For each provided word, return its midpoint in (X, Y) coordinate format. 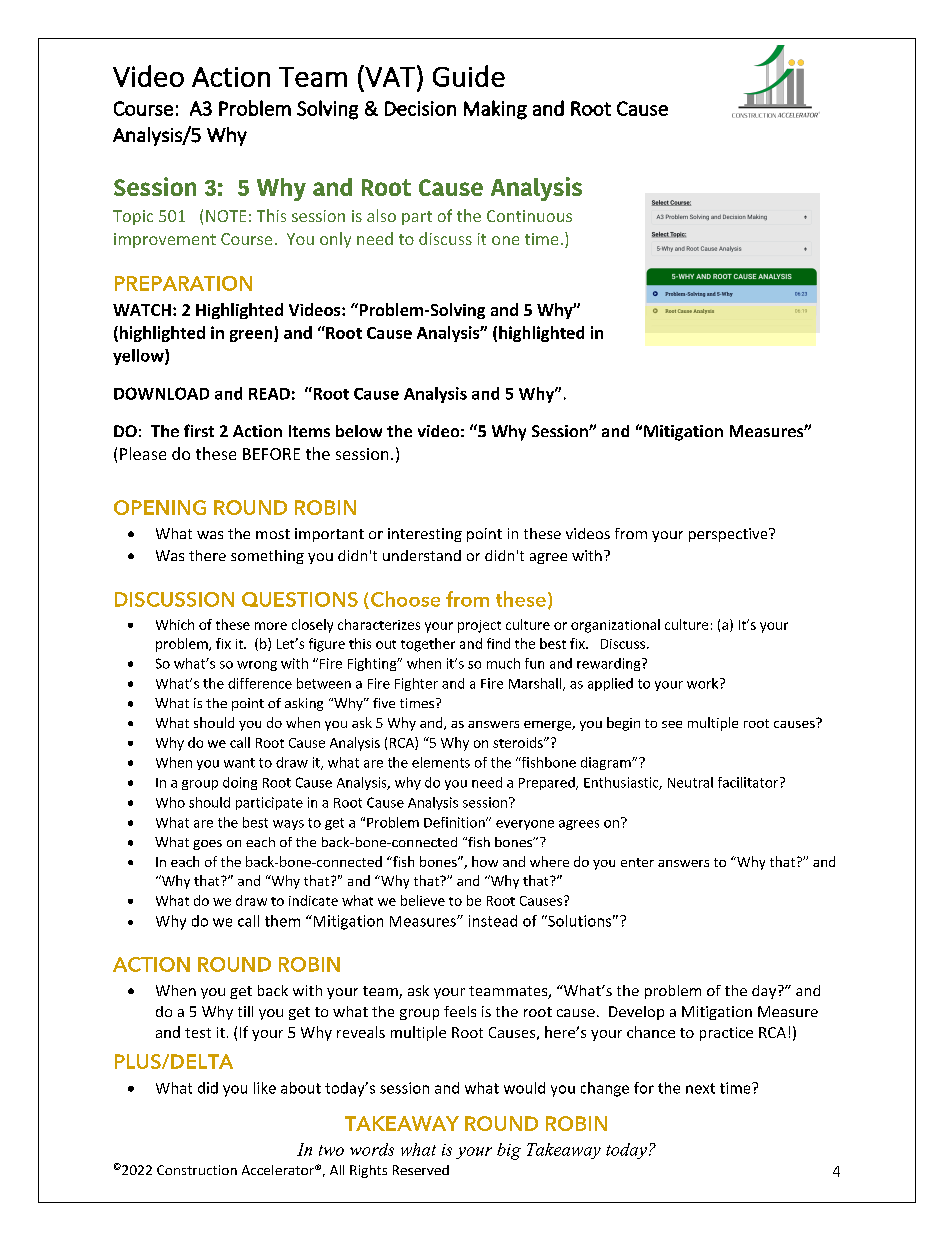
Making (495, 110)
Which (175, 624)
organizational (615, 626)
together (428, 645)
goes (207, 845)
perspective (729, 535)
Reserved (421, 1170)
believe (423, 900)
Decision (420, 108)
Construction (197, 1170)
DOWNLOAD (161, 393)
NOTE (226, 216)
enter (637, 862)
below (359, 431)
